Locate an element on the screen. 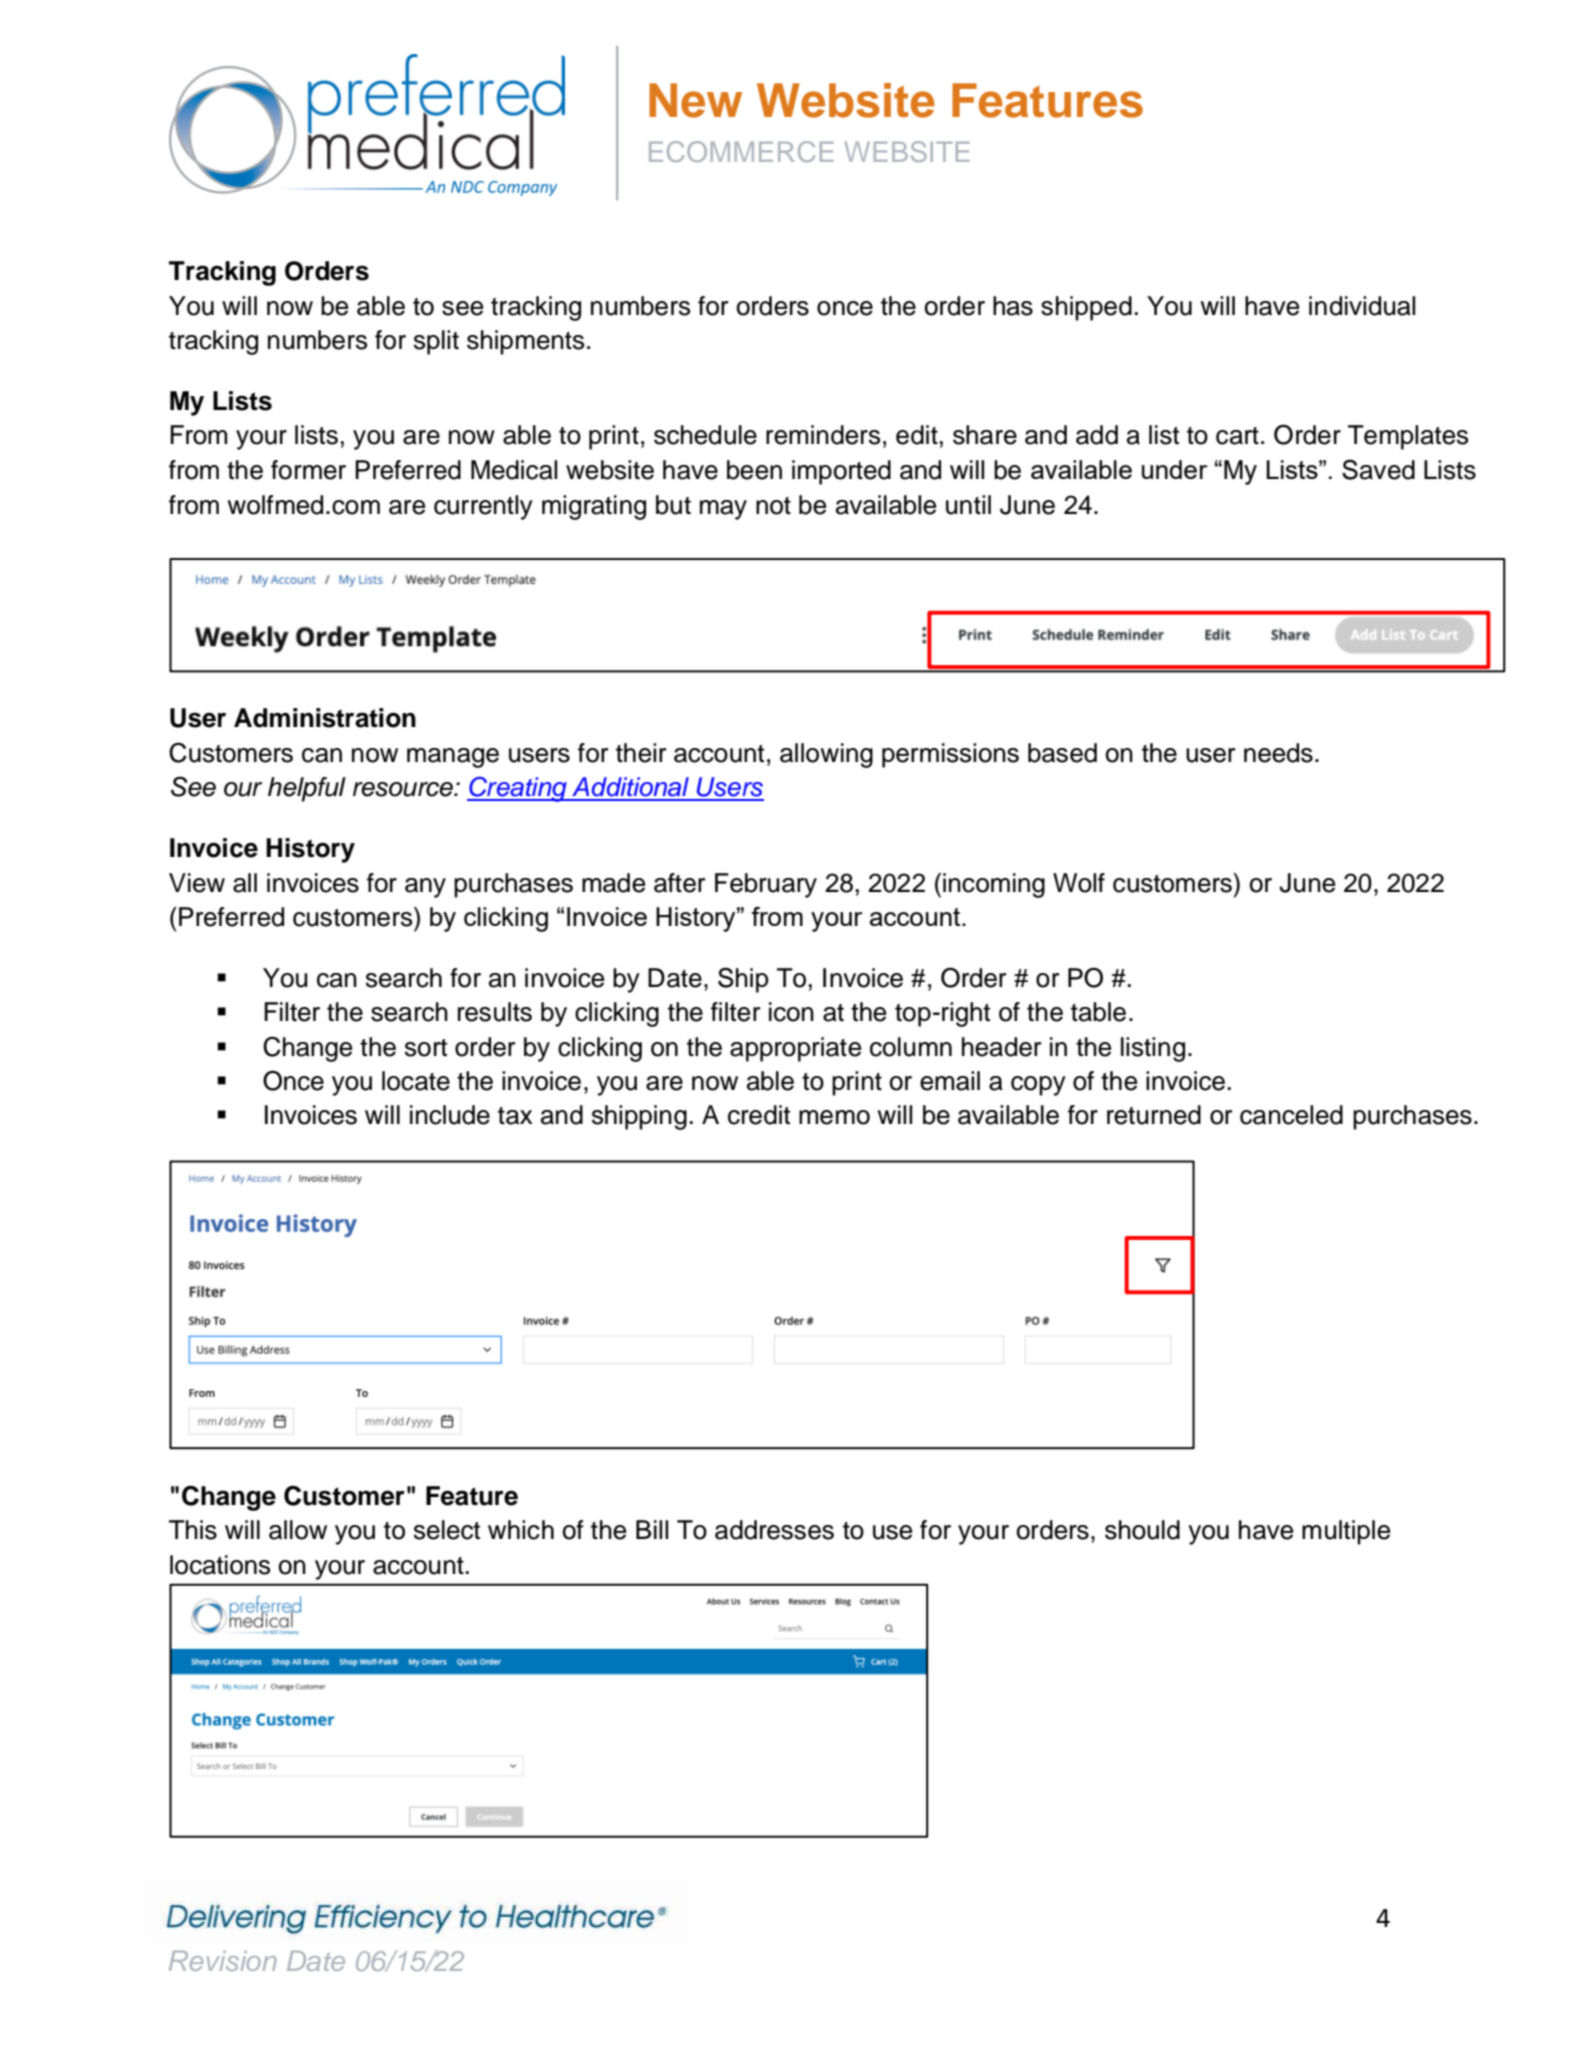  under is located at coordinates (1174, 469).
